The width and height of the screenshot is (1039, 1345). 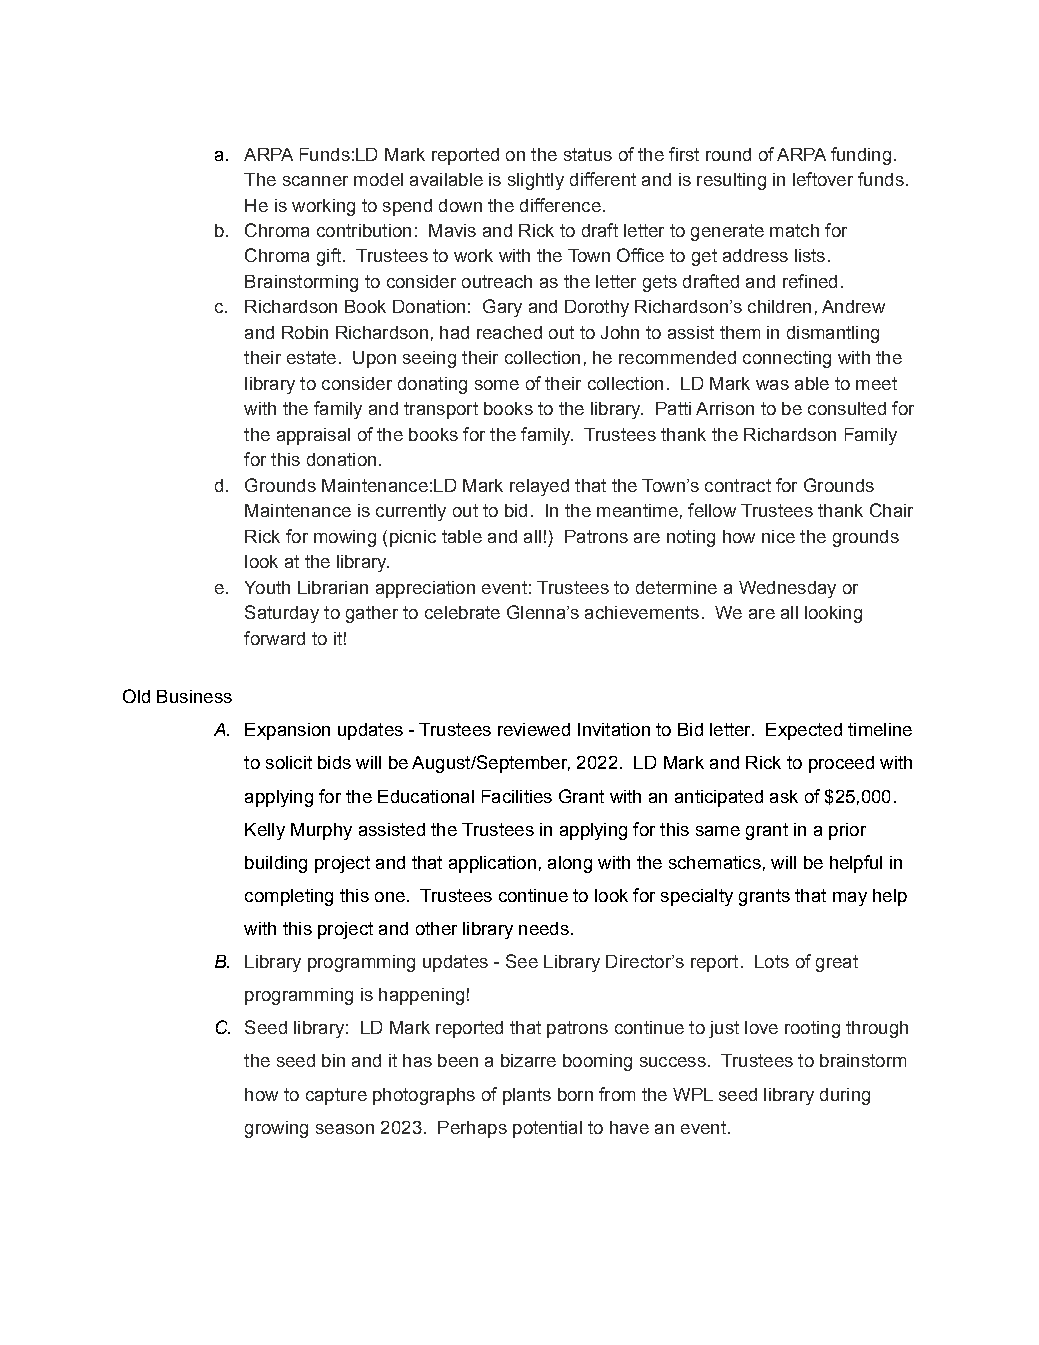 I want to click on during, so click(x=845, y=1096).
